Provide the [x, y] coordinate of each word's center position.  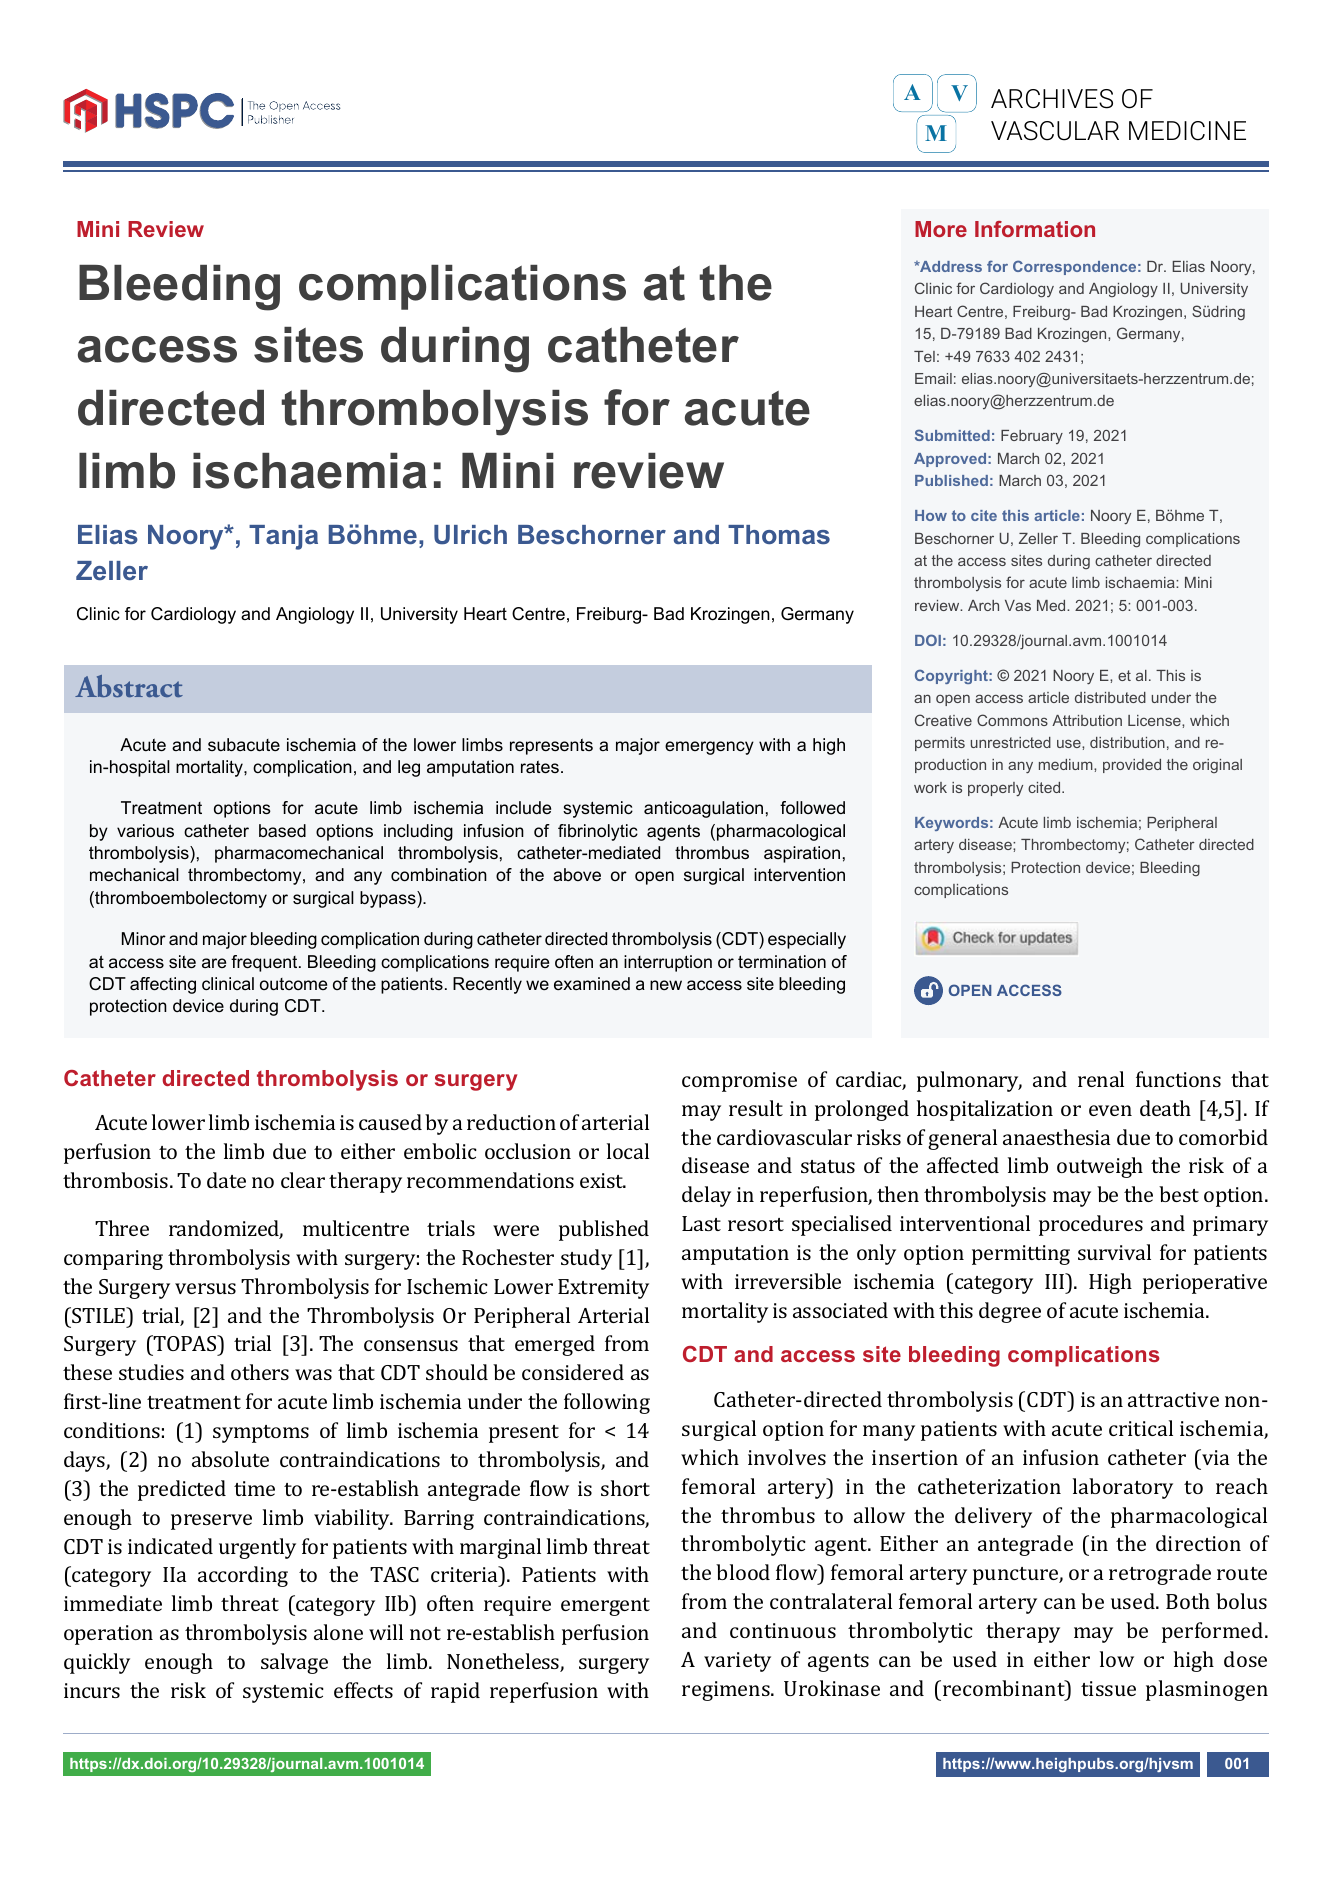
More [941, 229]
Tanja [283, 537]
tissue [1108, 1688]
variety [737, 1662]
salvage [294, 1663]
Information [1035, 229]
